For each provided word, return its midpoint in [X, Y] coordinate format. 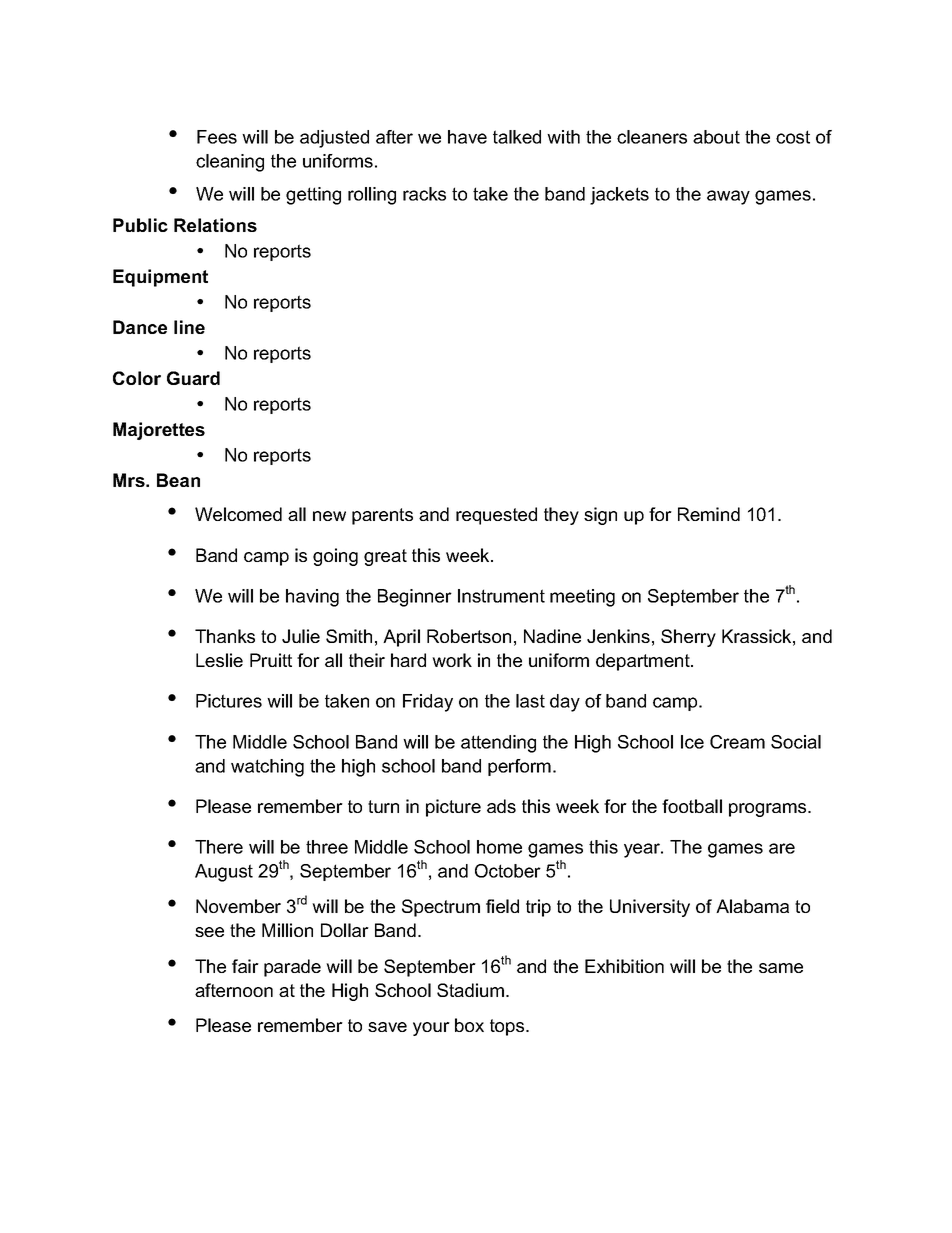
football [692, 806]
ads [501, 806]
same [781, 968]
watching [267, 768]
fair [245, 966]
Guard [193, 378]
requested [496, 516]
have [467, 137]
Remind [709, 514]
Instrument [501, 596]
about [716, 137]
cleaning [230, 163]
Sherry [688, 638]
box [469, 1025]
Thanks [225, 636]
